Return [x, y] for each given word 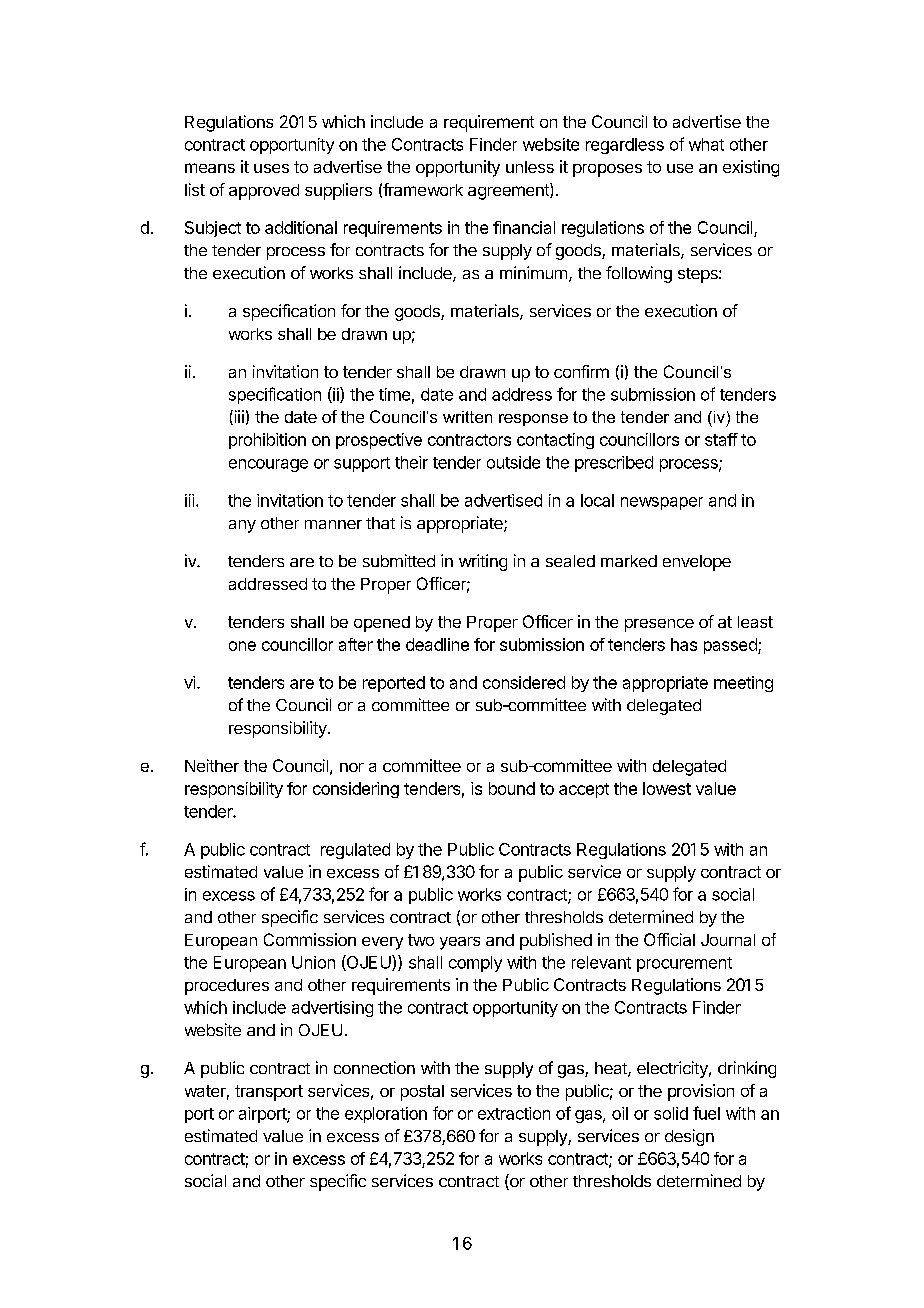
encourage [268, 465]
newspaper [662, 503]
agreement [509, 191]
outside [513, 462]
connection [374, 1067]
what [706, 144]
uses [271, 168]
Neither [212, 765]
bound [512, 788]
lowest [667, 788]
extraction [514, 1113]
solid [671, 1113]
